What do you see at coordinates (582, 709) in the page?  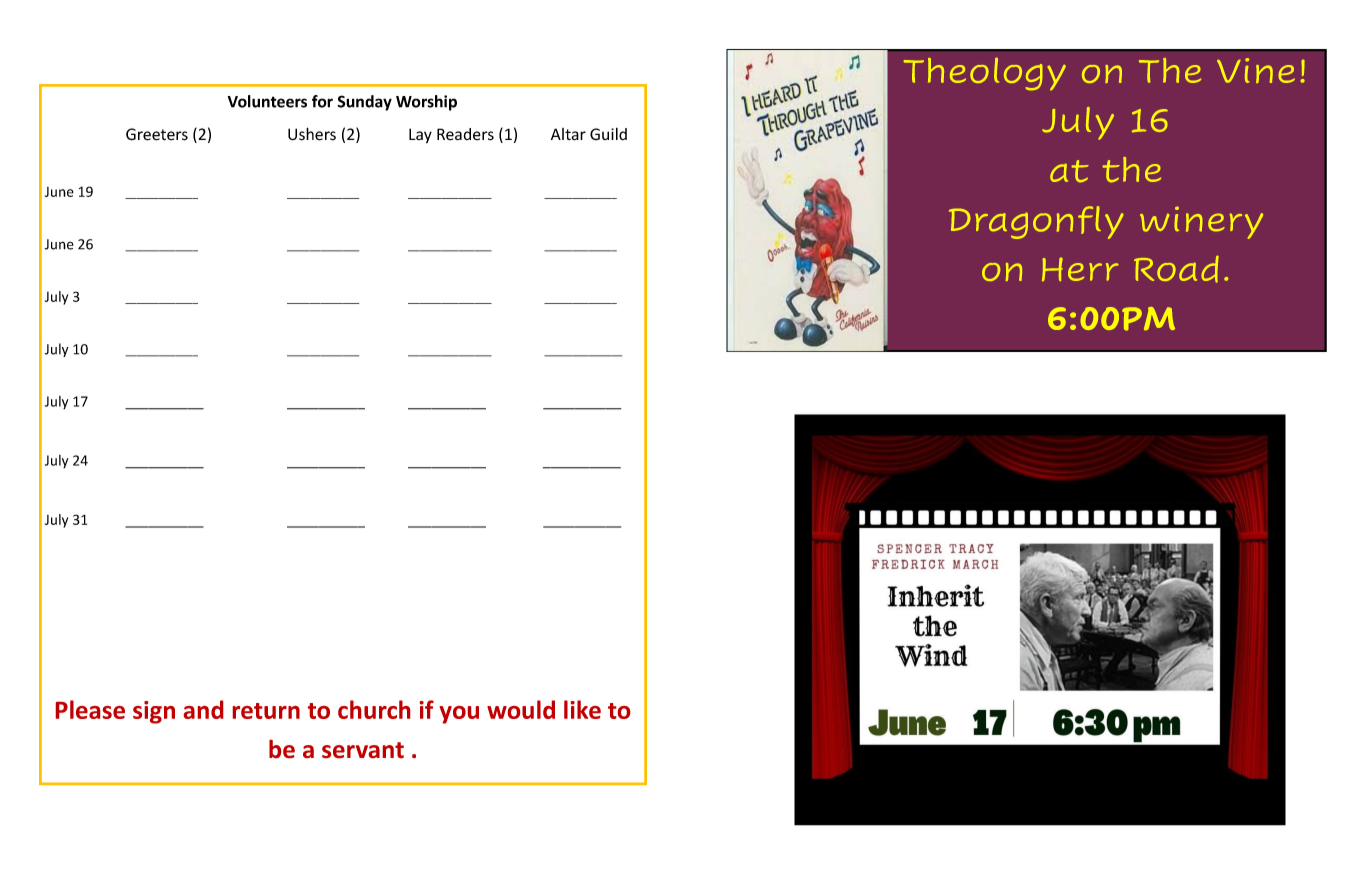 I see `like` at bounding box center [582, 709].
